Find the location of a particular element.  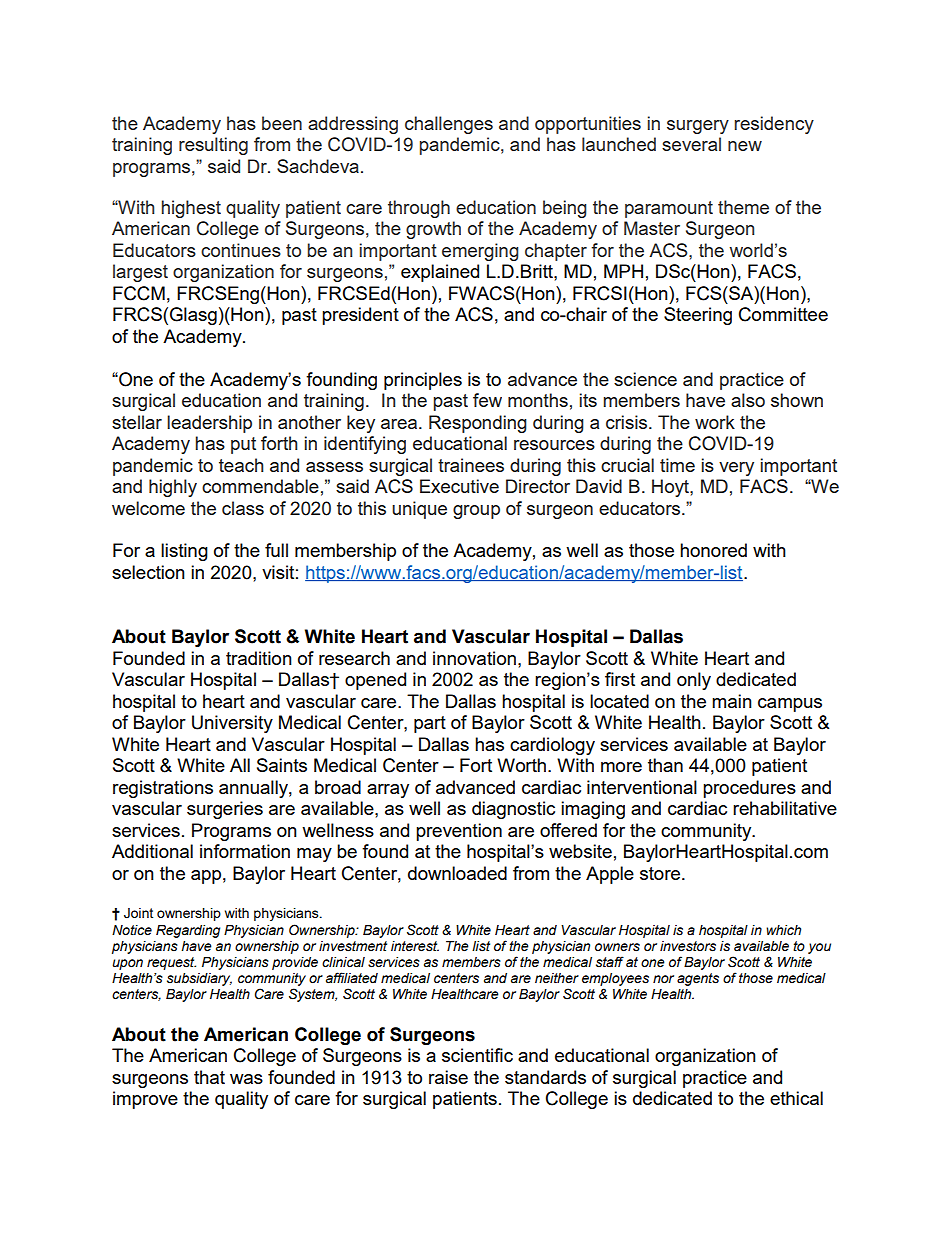

rehabilitative is located at coordinates (785, 808).
